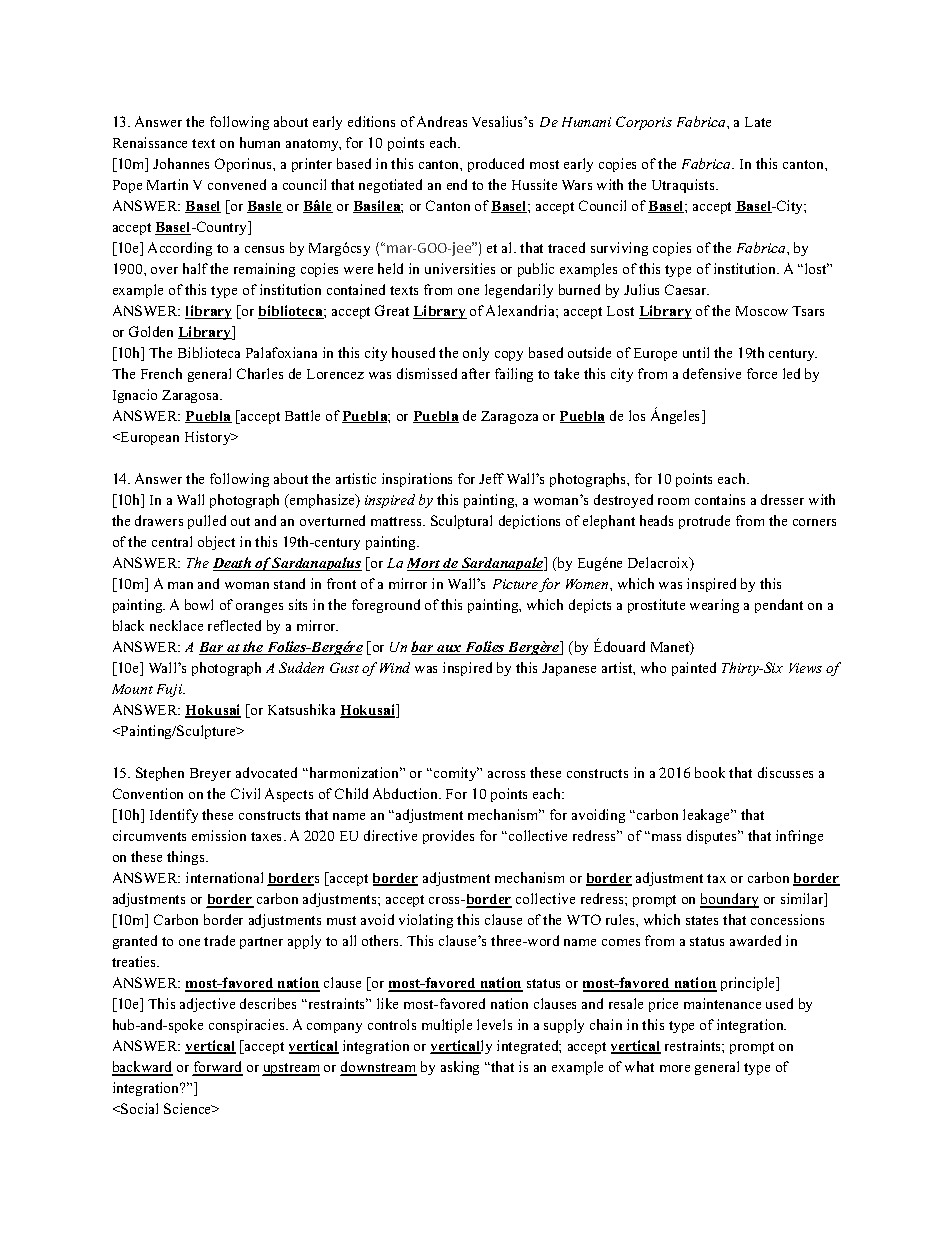 The height and width of the screenshot is (1233, 952). Describe the element at coordinates (199, 604) in the screenshot. I see `bowl` at that location.
